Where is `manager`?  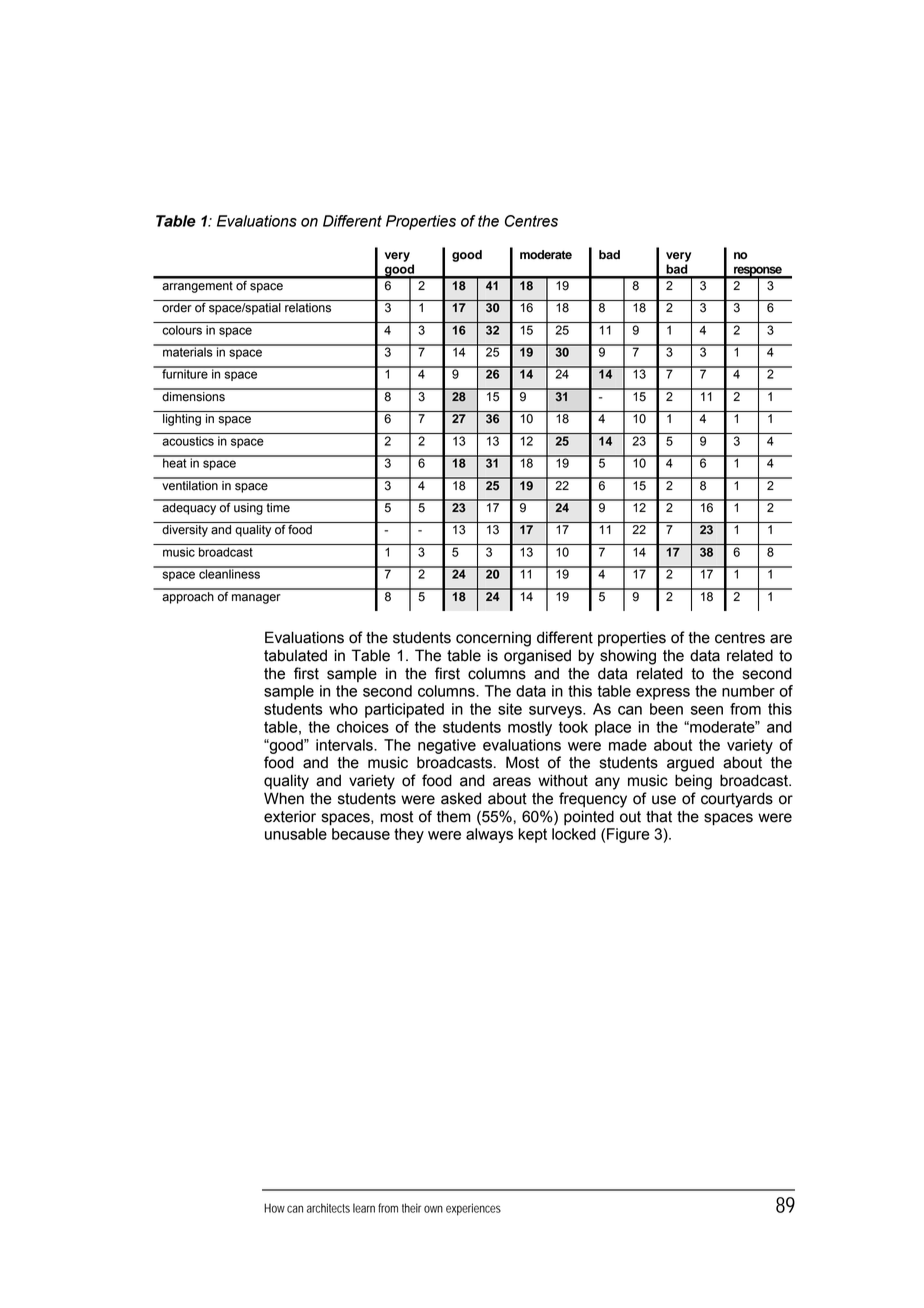 manager is located at coordinates (256, 599).
